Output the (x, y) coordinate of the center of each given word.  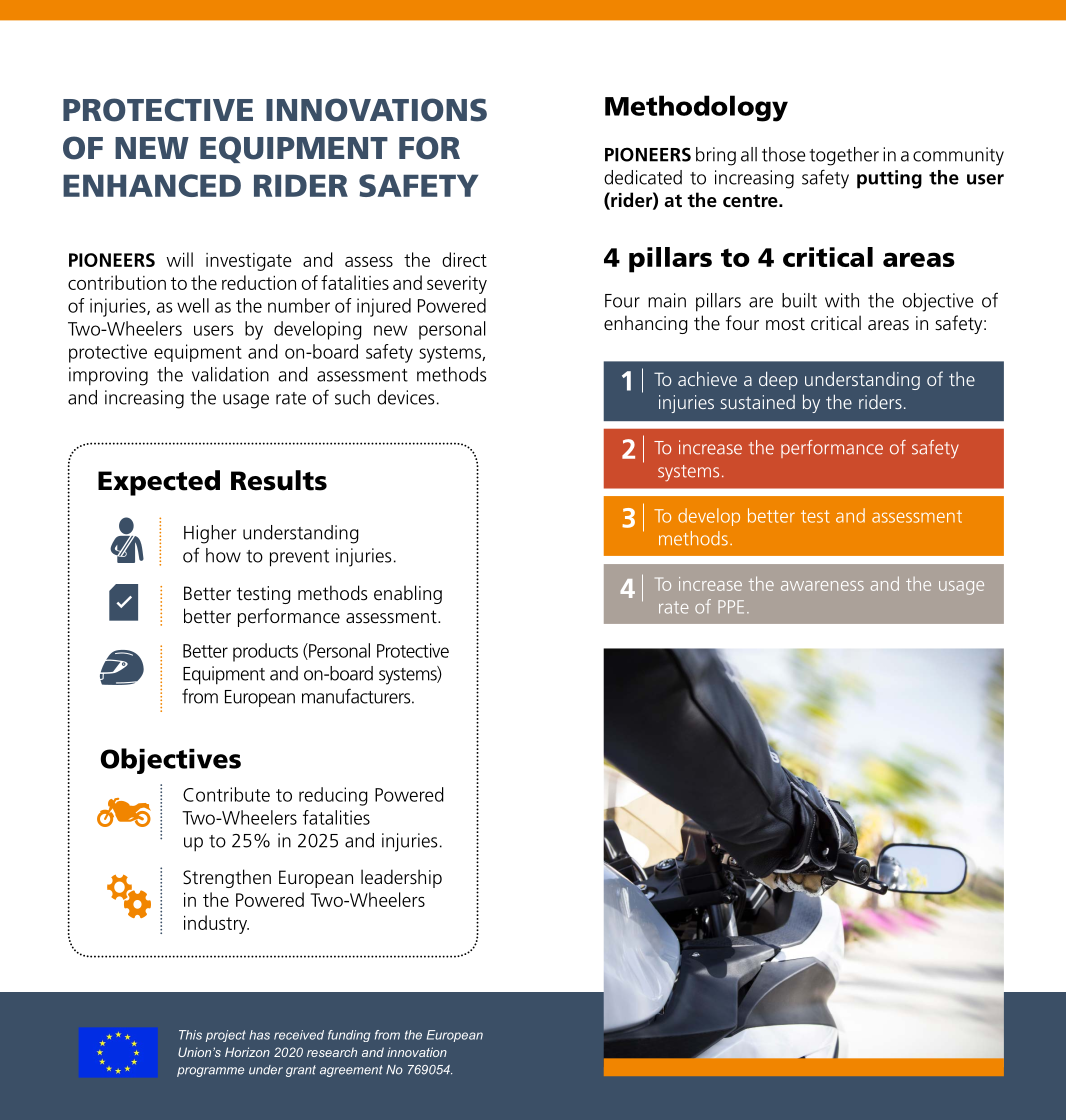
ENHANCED (152, 185)
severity (457, 285)
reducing (333, 796)
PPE (731, 606)
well (193, 305)
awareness (822, 586)
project (226, 1036)
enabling (408, 594)
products (265, 652)
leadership (401, 878)
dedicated (643, 177)
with (842, 300)
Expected (159, 483)
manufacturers (357, 696)
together (844, 156)
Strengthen (227, 878)
